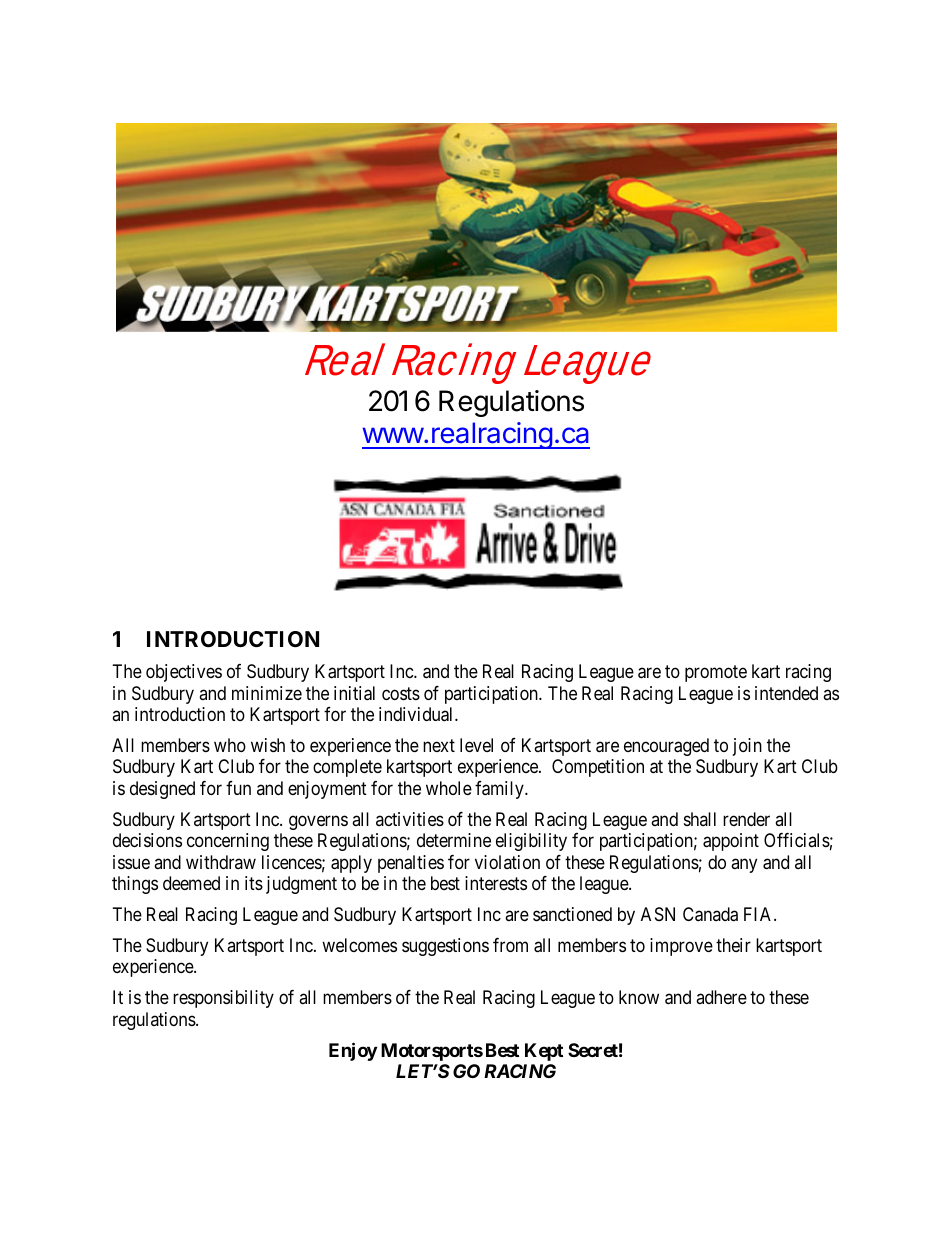 The image size is (952, 1233). I want to click on improve, so click(681, 947).
